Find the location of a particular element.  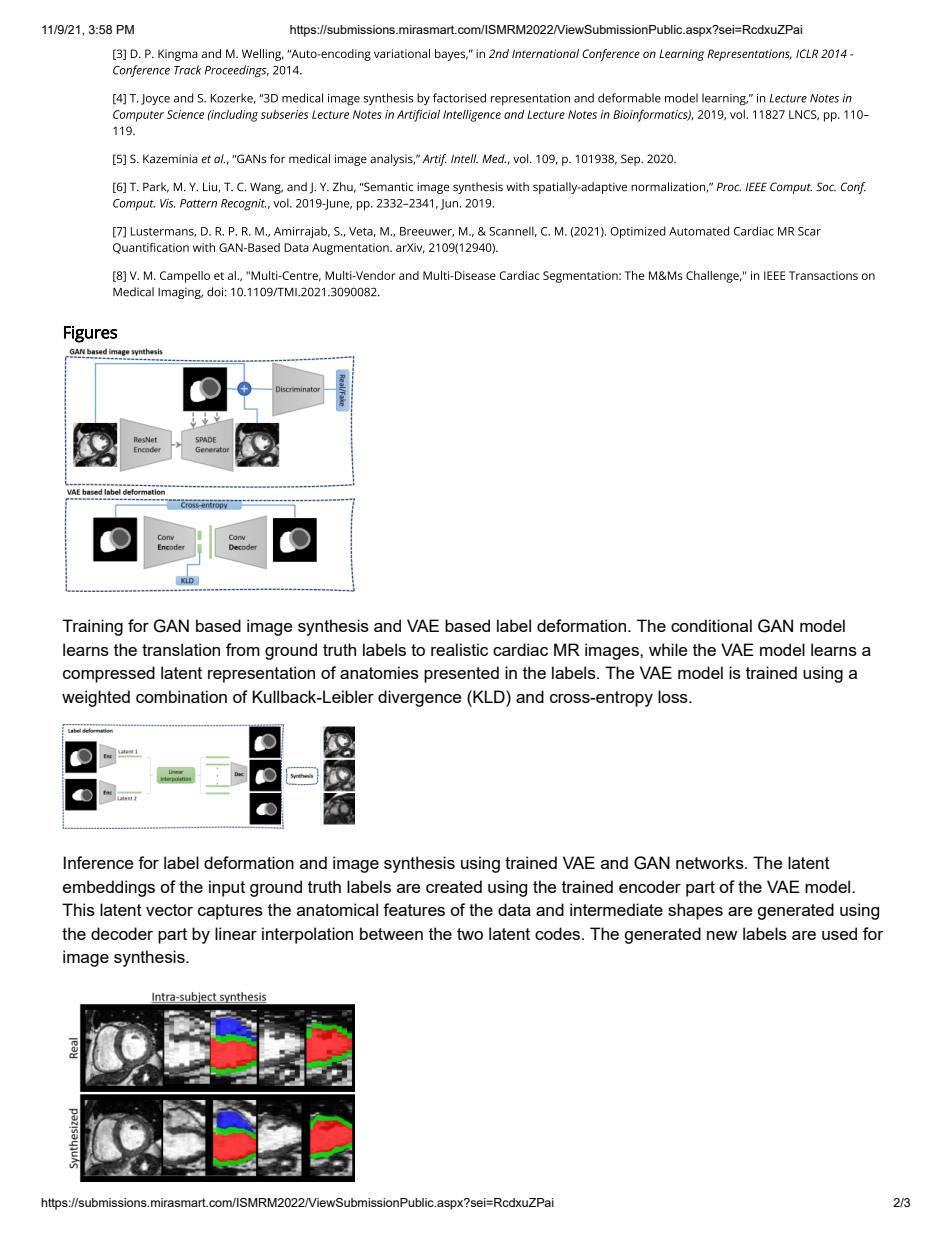

ICLR is located at coordinates (807, 53).
